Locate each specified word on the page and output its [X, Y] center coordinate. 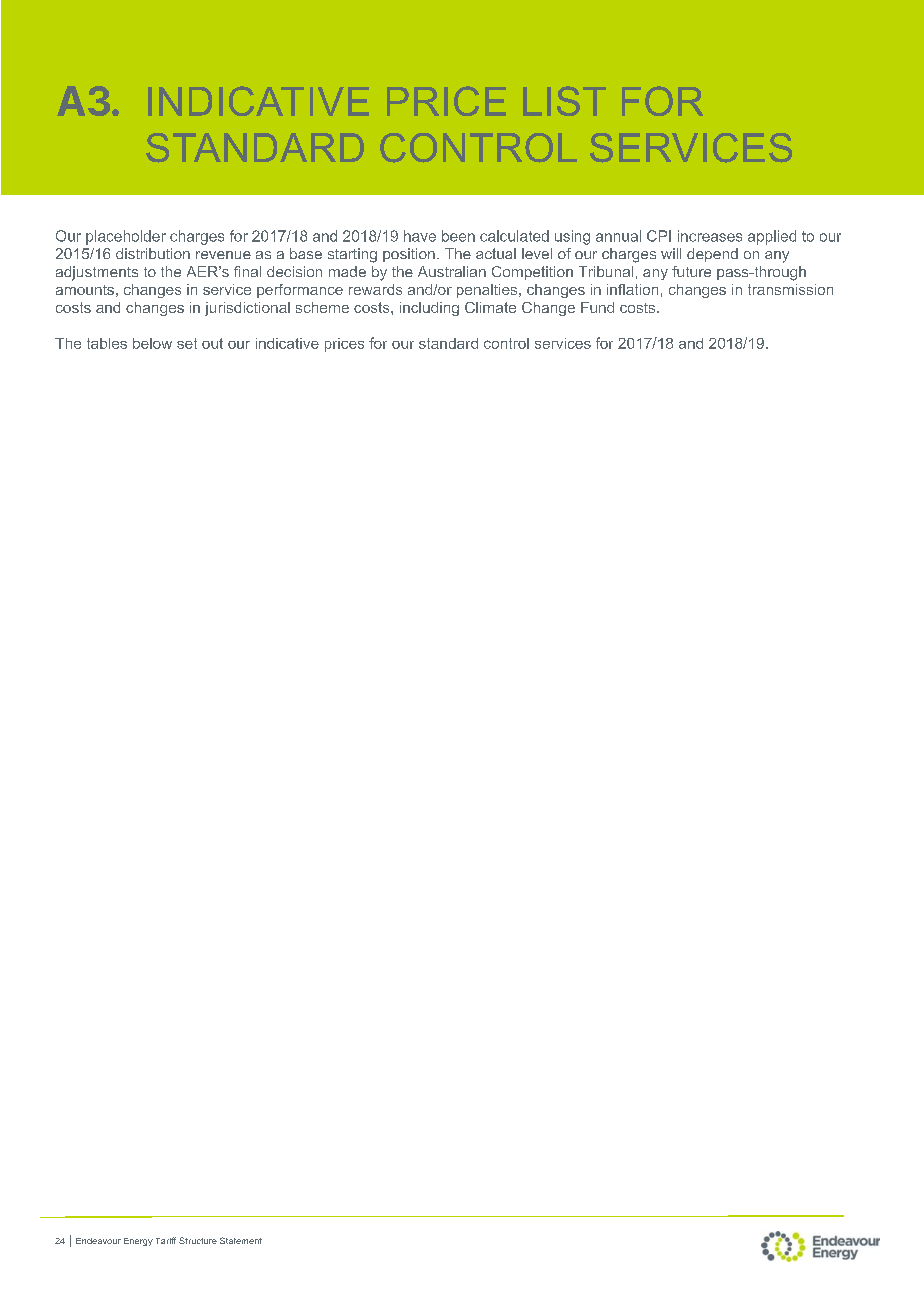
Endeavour [98, 1241]
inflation [632, 289]
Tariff [166, 1240]
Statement [241, 1240]
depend [712, 255]
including [429, 309]
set [187, 343]
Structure [198, 1240]
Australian [452, 271]
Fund [597, 307]
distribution [153, 253]
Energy [138, 1242]
